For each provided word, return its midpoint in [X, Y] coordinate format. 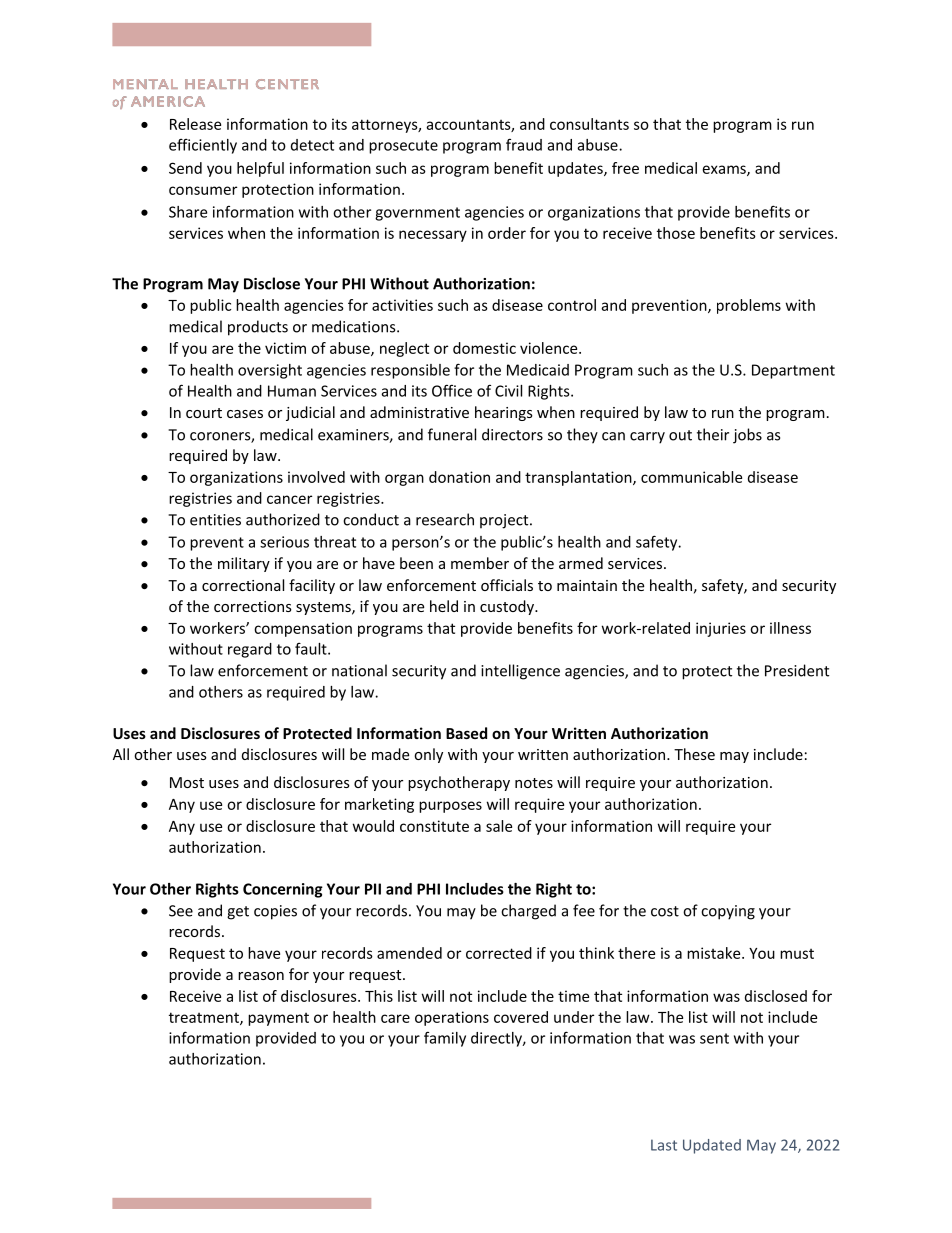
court [204, 413]
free [625, 168]
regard [250, 650]
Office [452, 390]
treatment [205, 1018]
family [445, 1039]
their [713, 434]
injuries [721, 629]
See [181, 911]
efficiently [203, 146]
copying [728, 912]
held [444, 606]
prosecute [403, 147]
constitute [434, 826]
